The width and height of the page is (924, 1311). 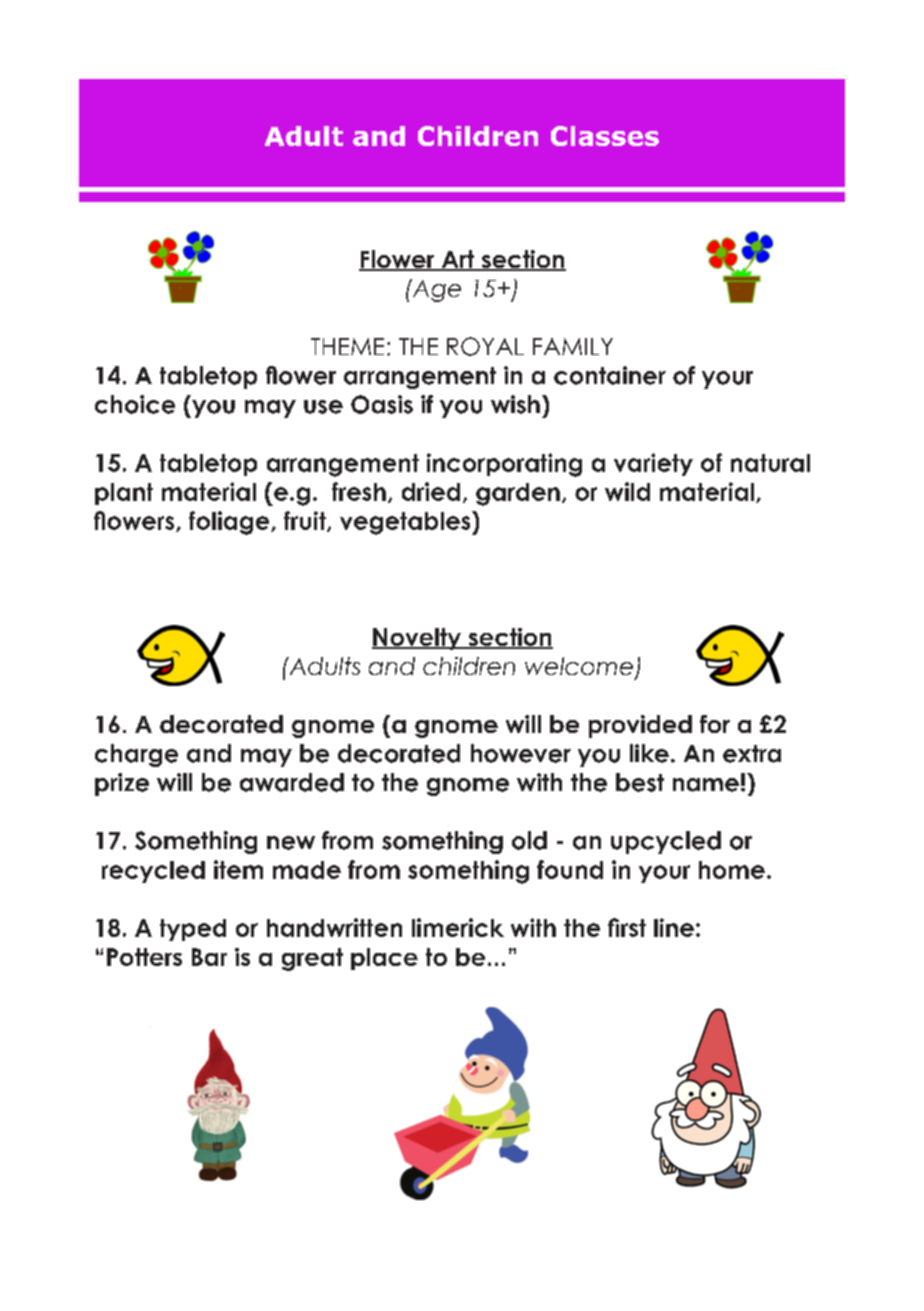 I want to click on Classes, so click(x=605, y=136).
